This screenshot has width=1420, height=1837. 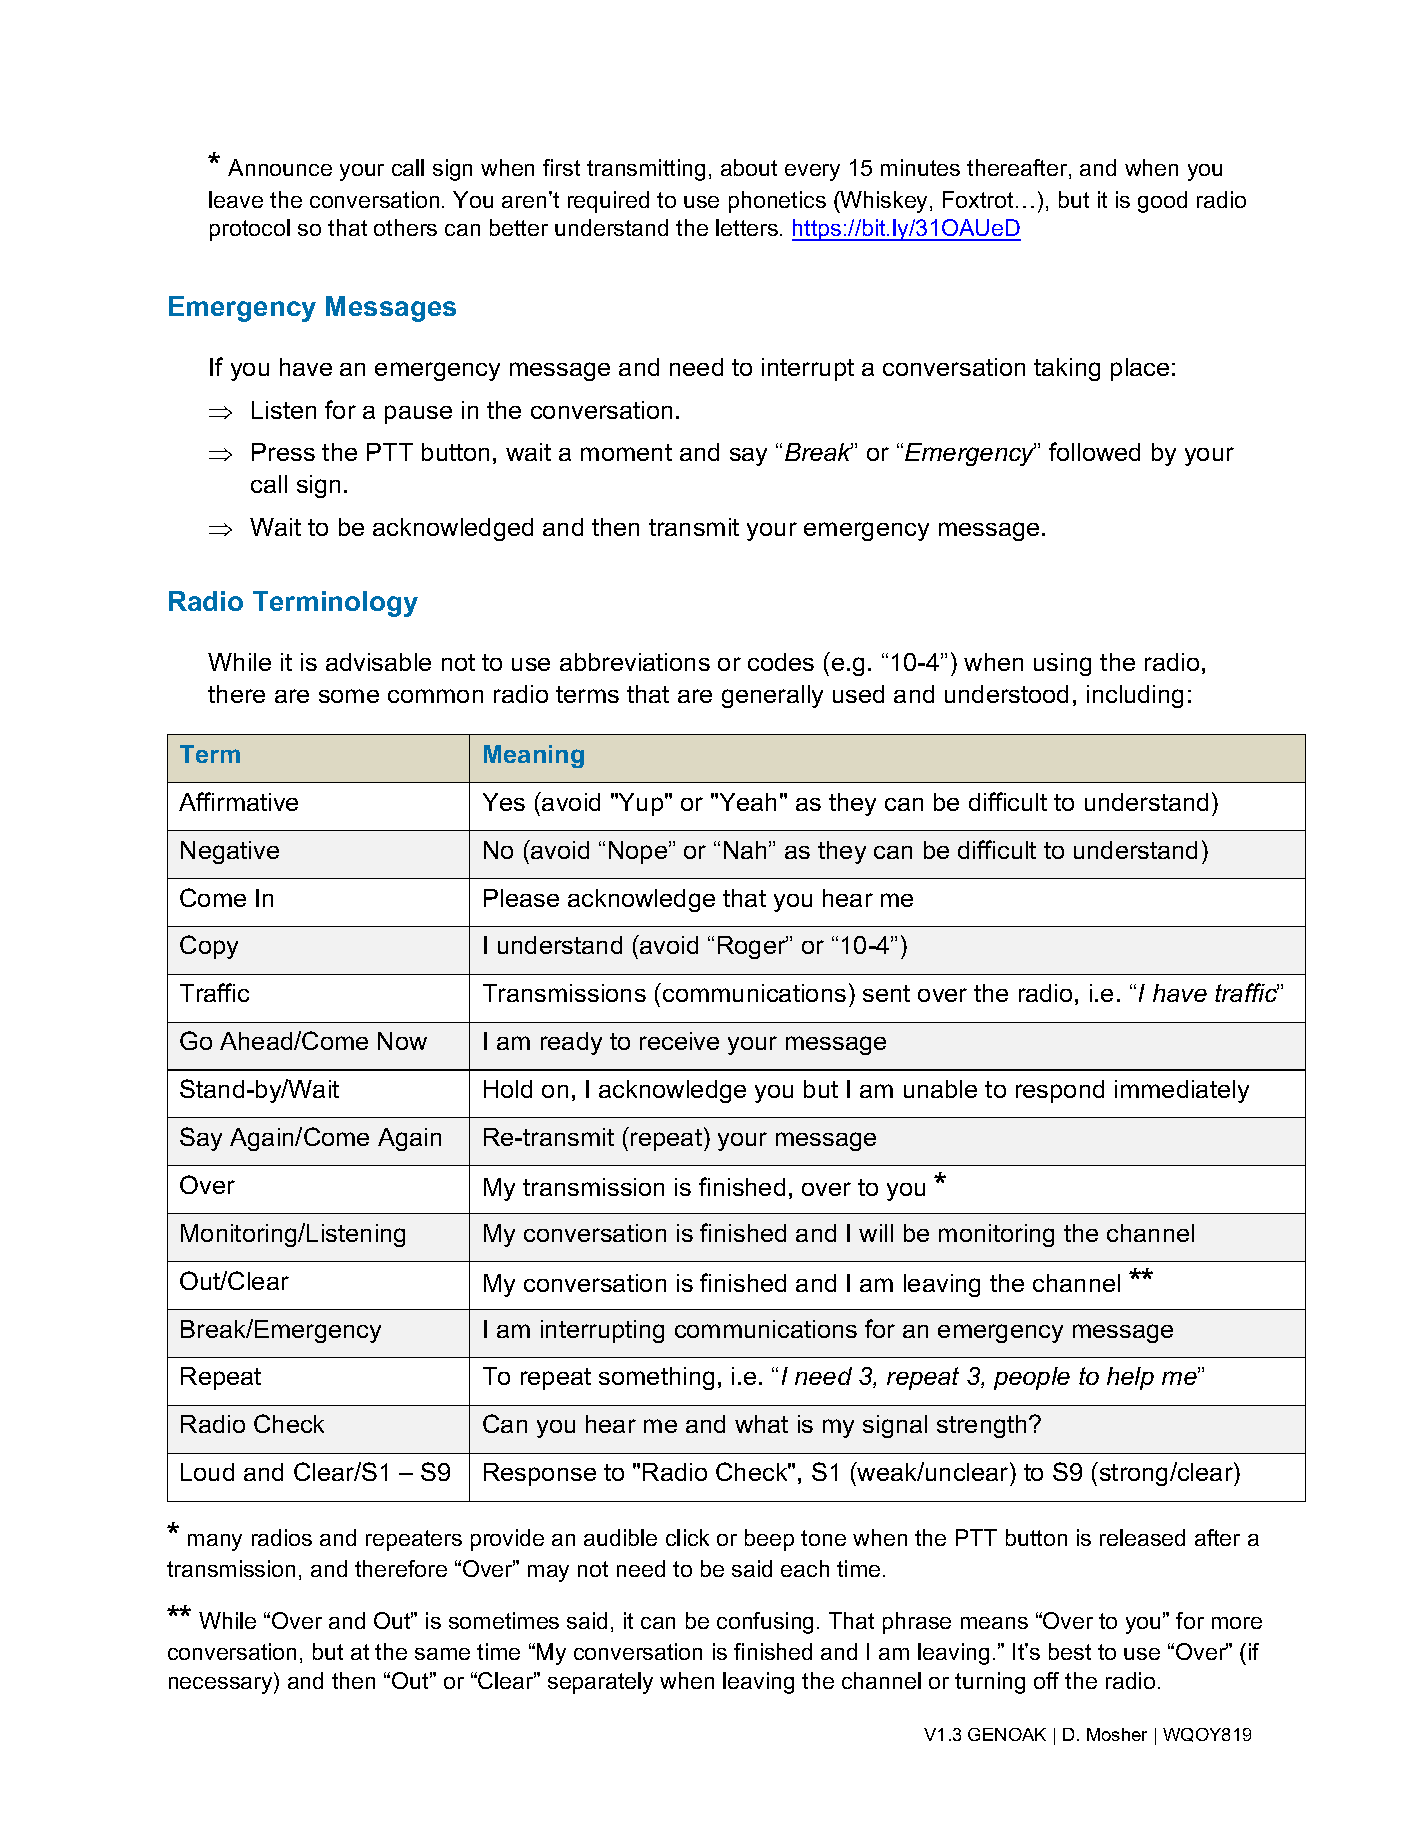 I want to click on others, so click(x=405, y=227).
